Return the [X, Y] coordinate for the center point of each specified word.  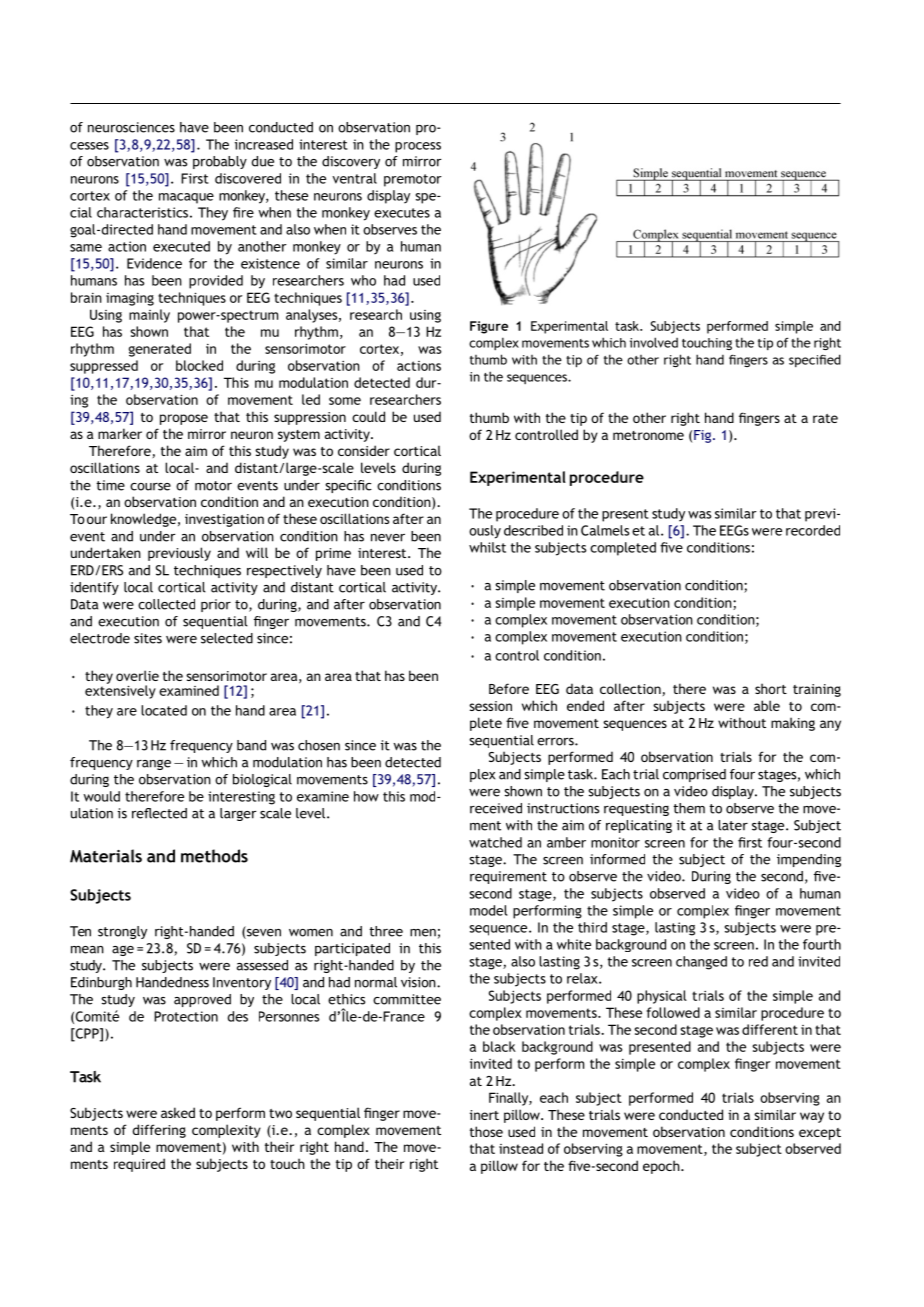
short [771, 688]
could [368, 416]
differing [159, 1131]
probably [220, 162]
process [418, 147]
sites [148, 638]
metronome [648, 435]
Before [509, 688]
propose [184, 419]
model [488, 910]
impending [809, 860]
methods [214, 856]
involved [654, 342]
